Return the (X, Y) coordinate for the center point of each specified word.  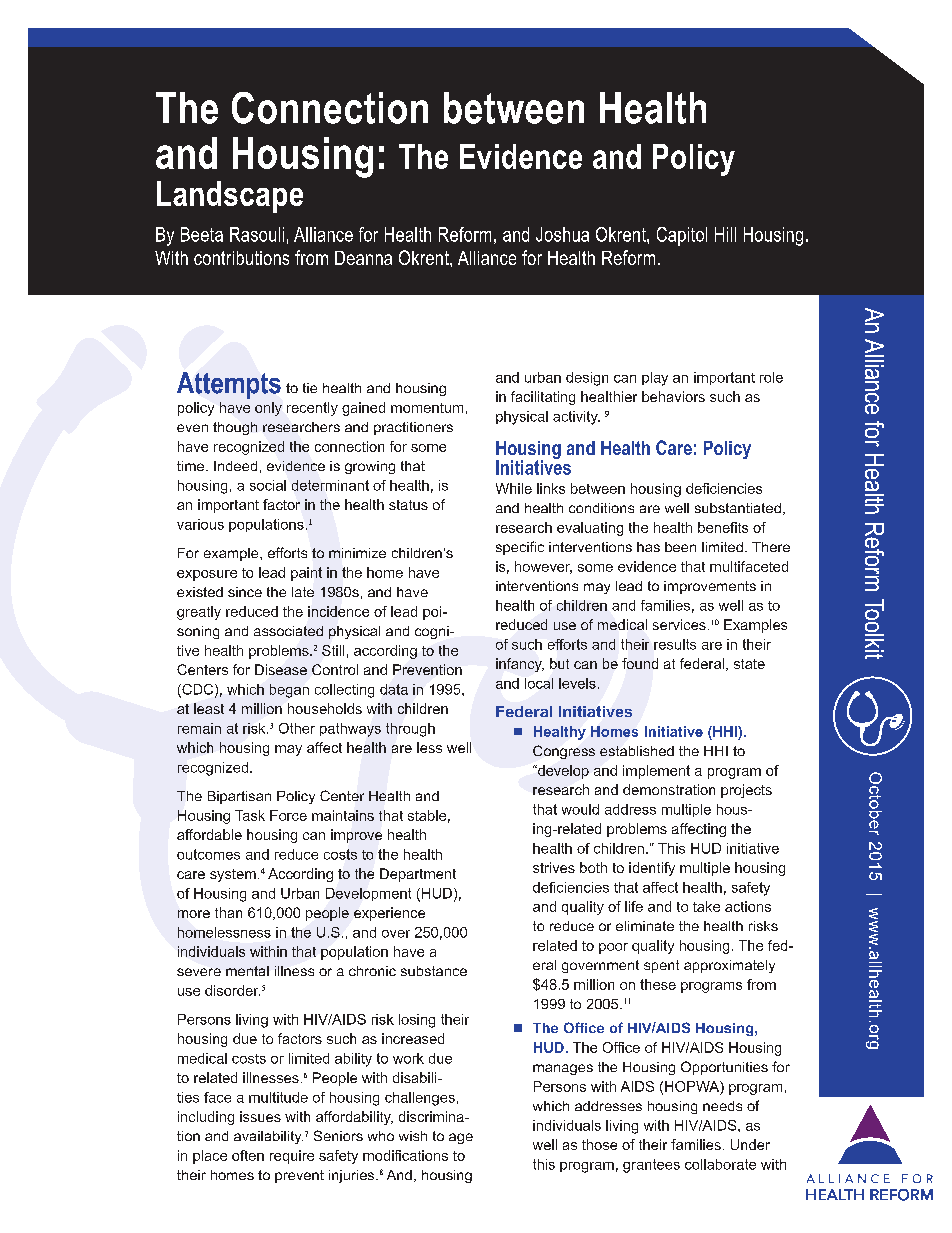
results (675, 644)
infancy (520, 665)
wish (413, 1136)
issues (260, 1116)
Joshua (562, 234)
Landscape (230, 197)
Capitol (682, 236)
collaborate (720, 1164)
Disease (281, 669)
